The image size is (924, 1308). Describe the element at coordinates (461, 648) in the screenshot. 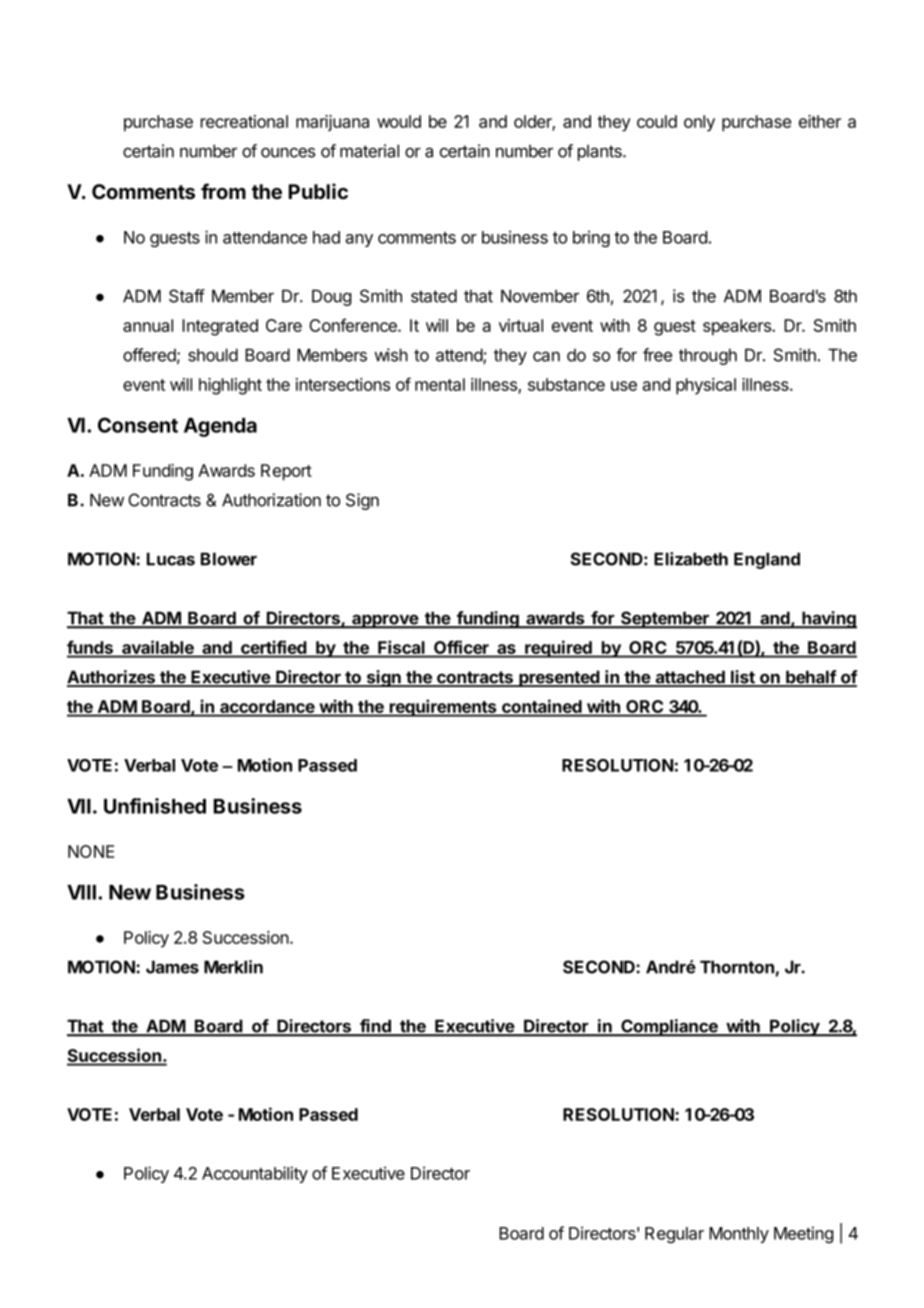

I see `Officer` at that location.
